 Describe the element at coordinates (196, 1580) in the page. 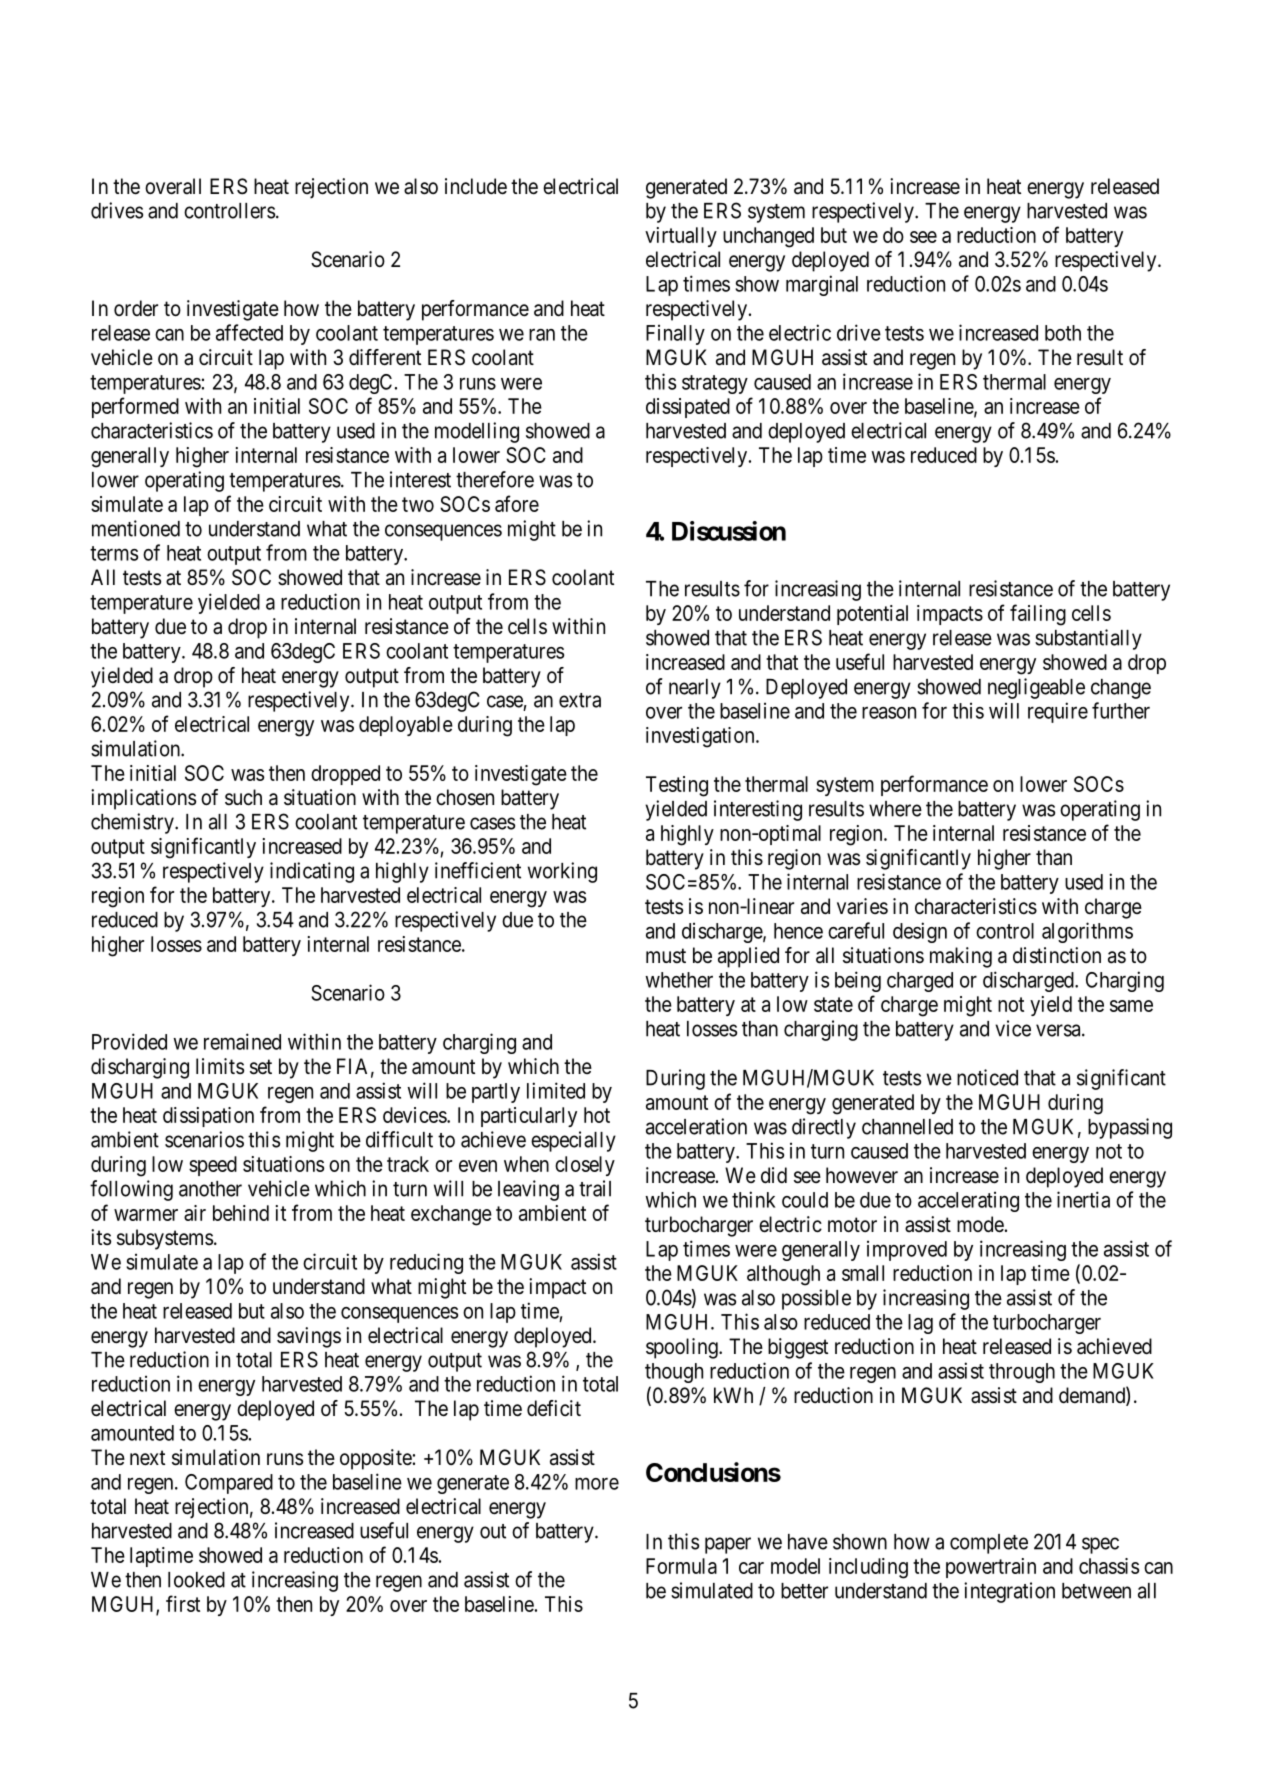

I see `looked` at that location.
